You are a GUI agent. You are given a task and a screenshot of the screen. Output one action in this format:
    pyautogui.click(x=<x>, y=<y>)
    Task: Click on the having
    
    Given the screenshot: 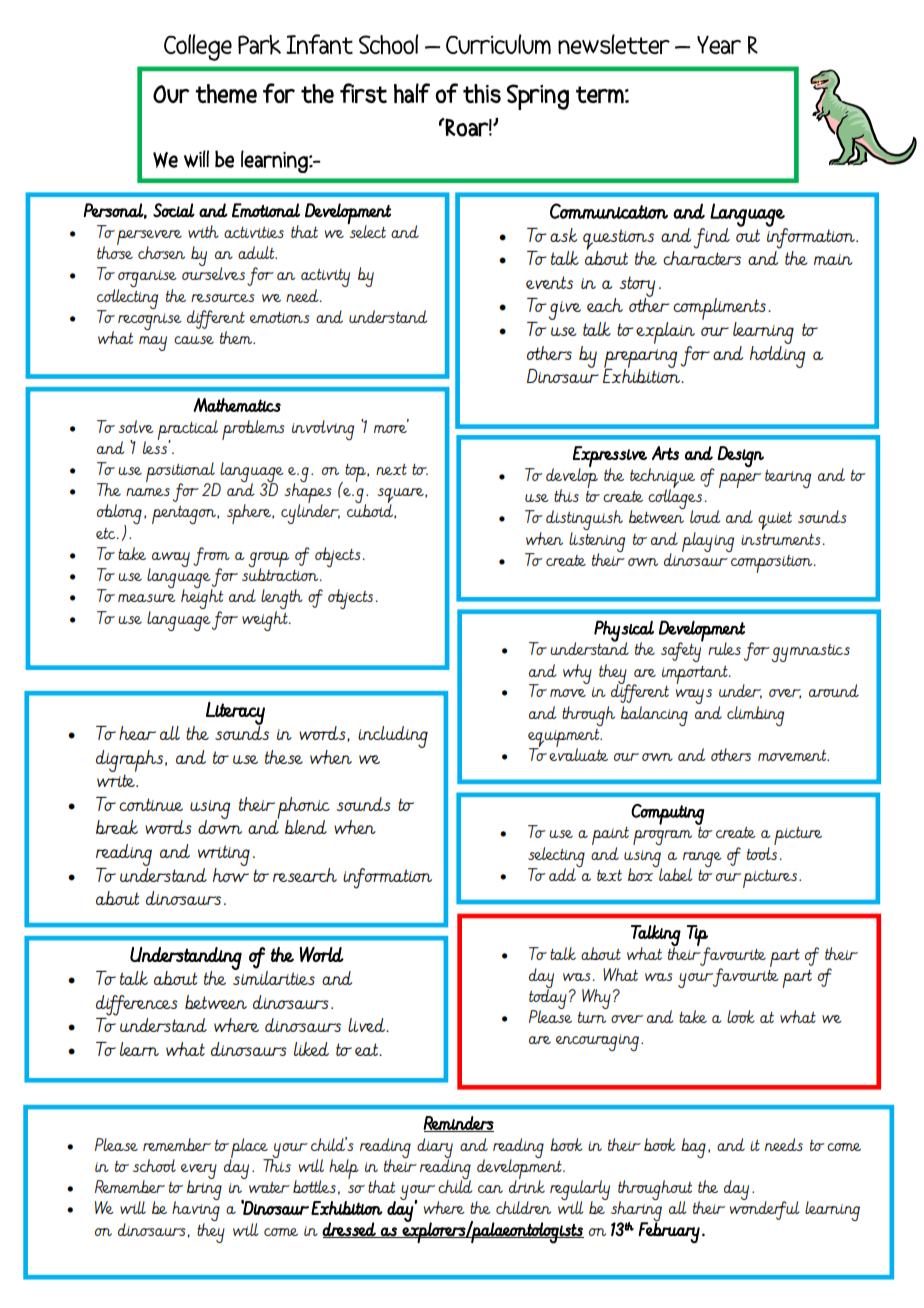 What is the action you would take?
    pyautogui.click(x=196, y=1211)
